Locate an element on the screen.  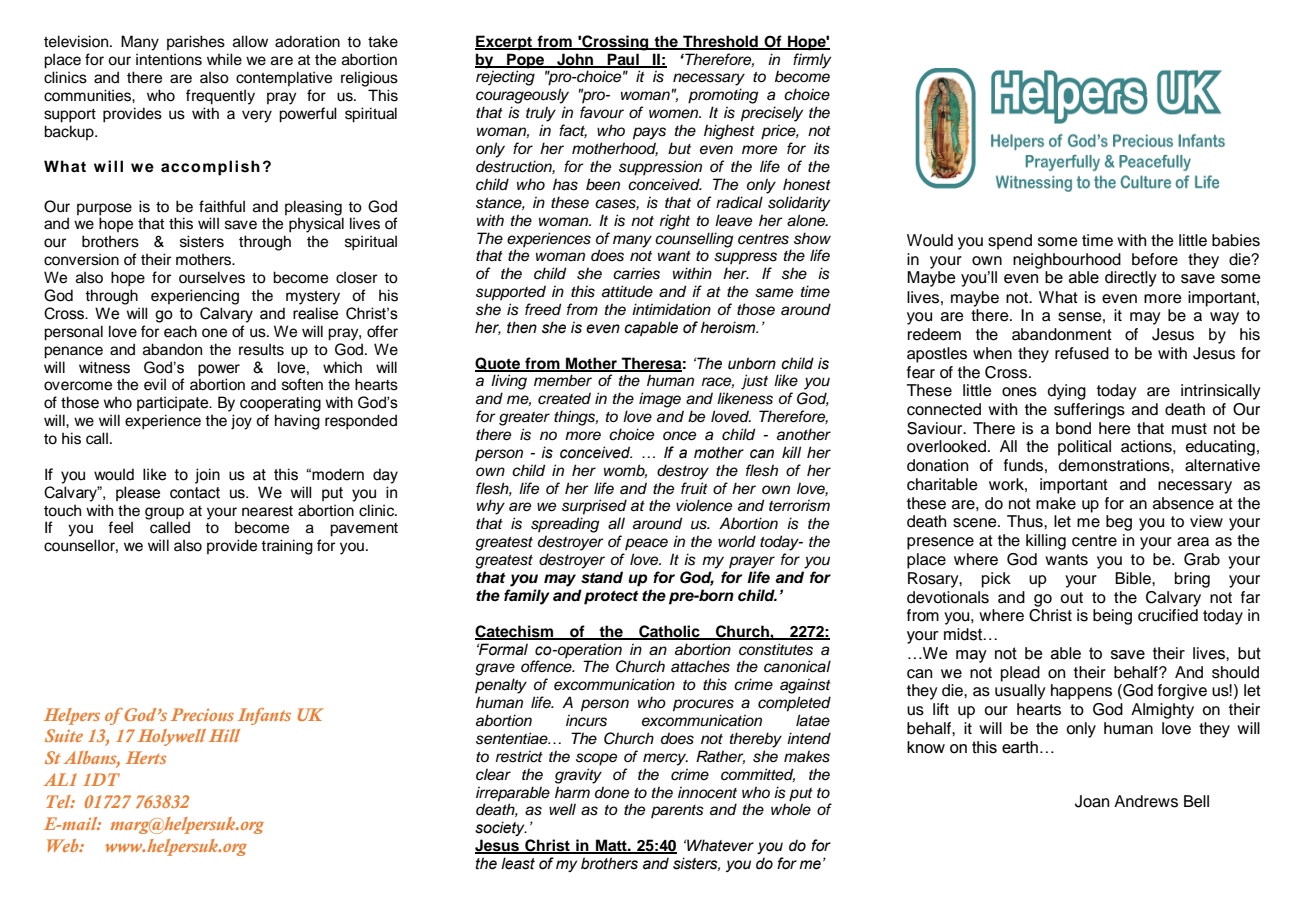
training is located at coordinates (287, 547).
